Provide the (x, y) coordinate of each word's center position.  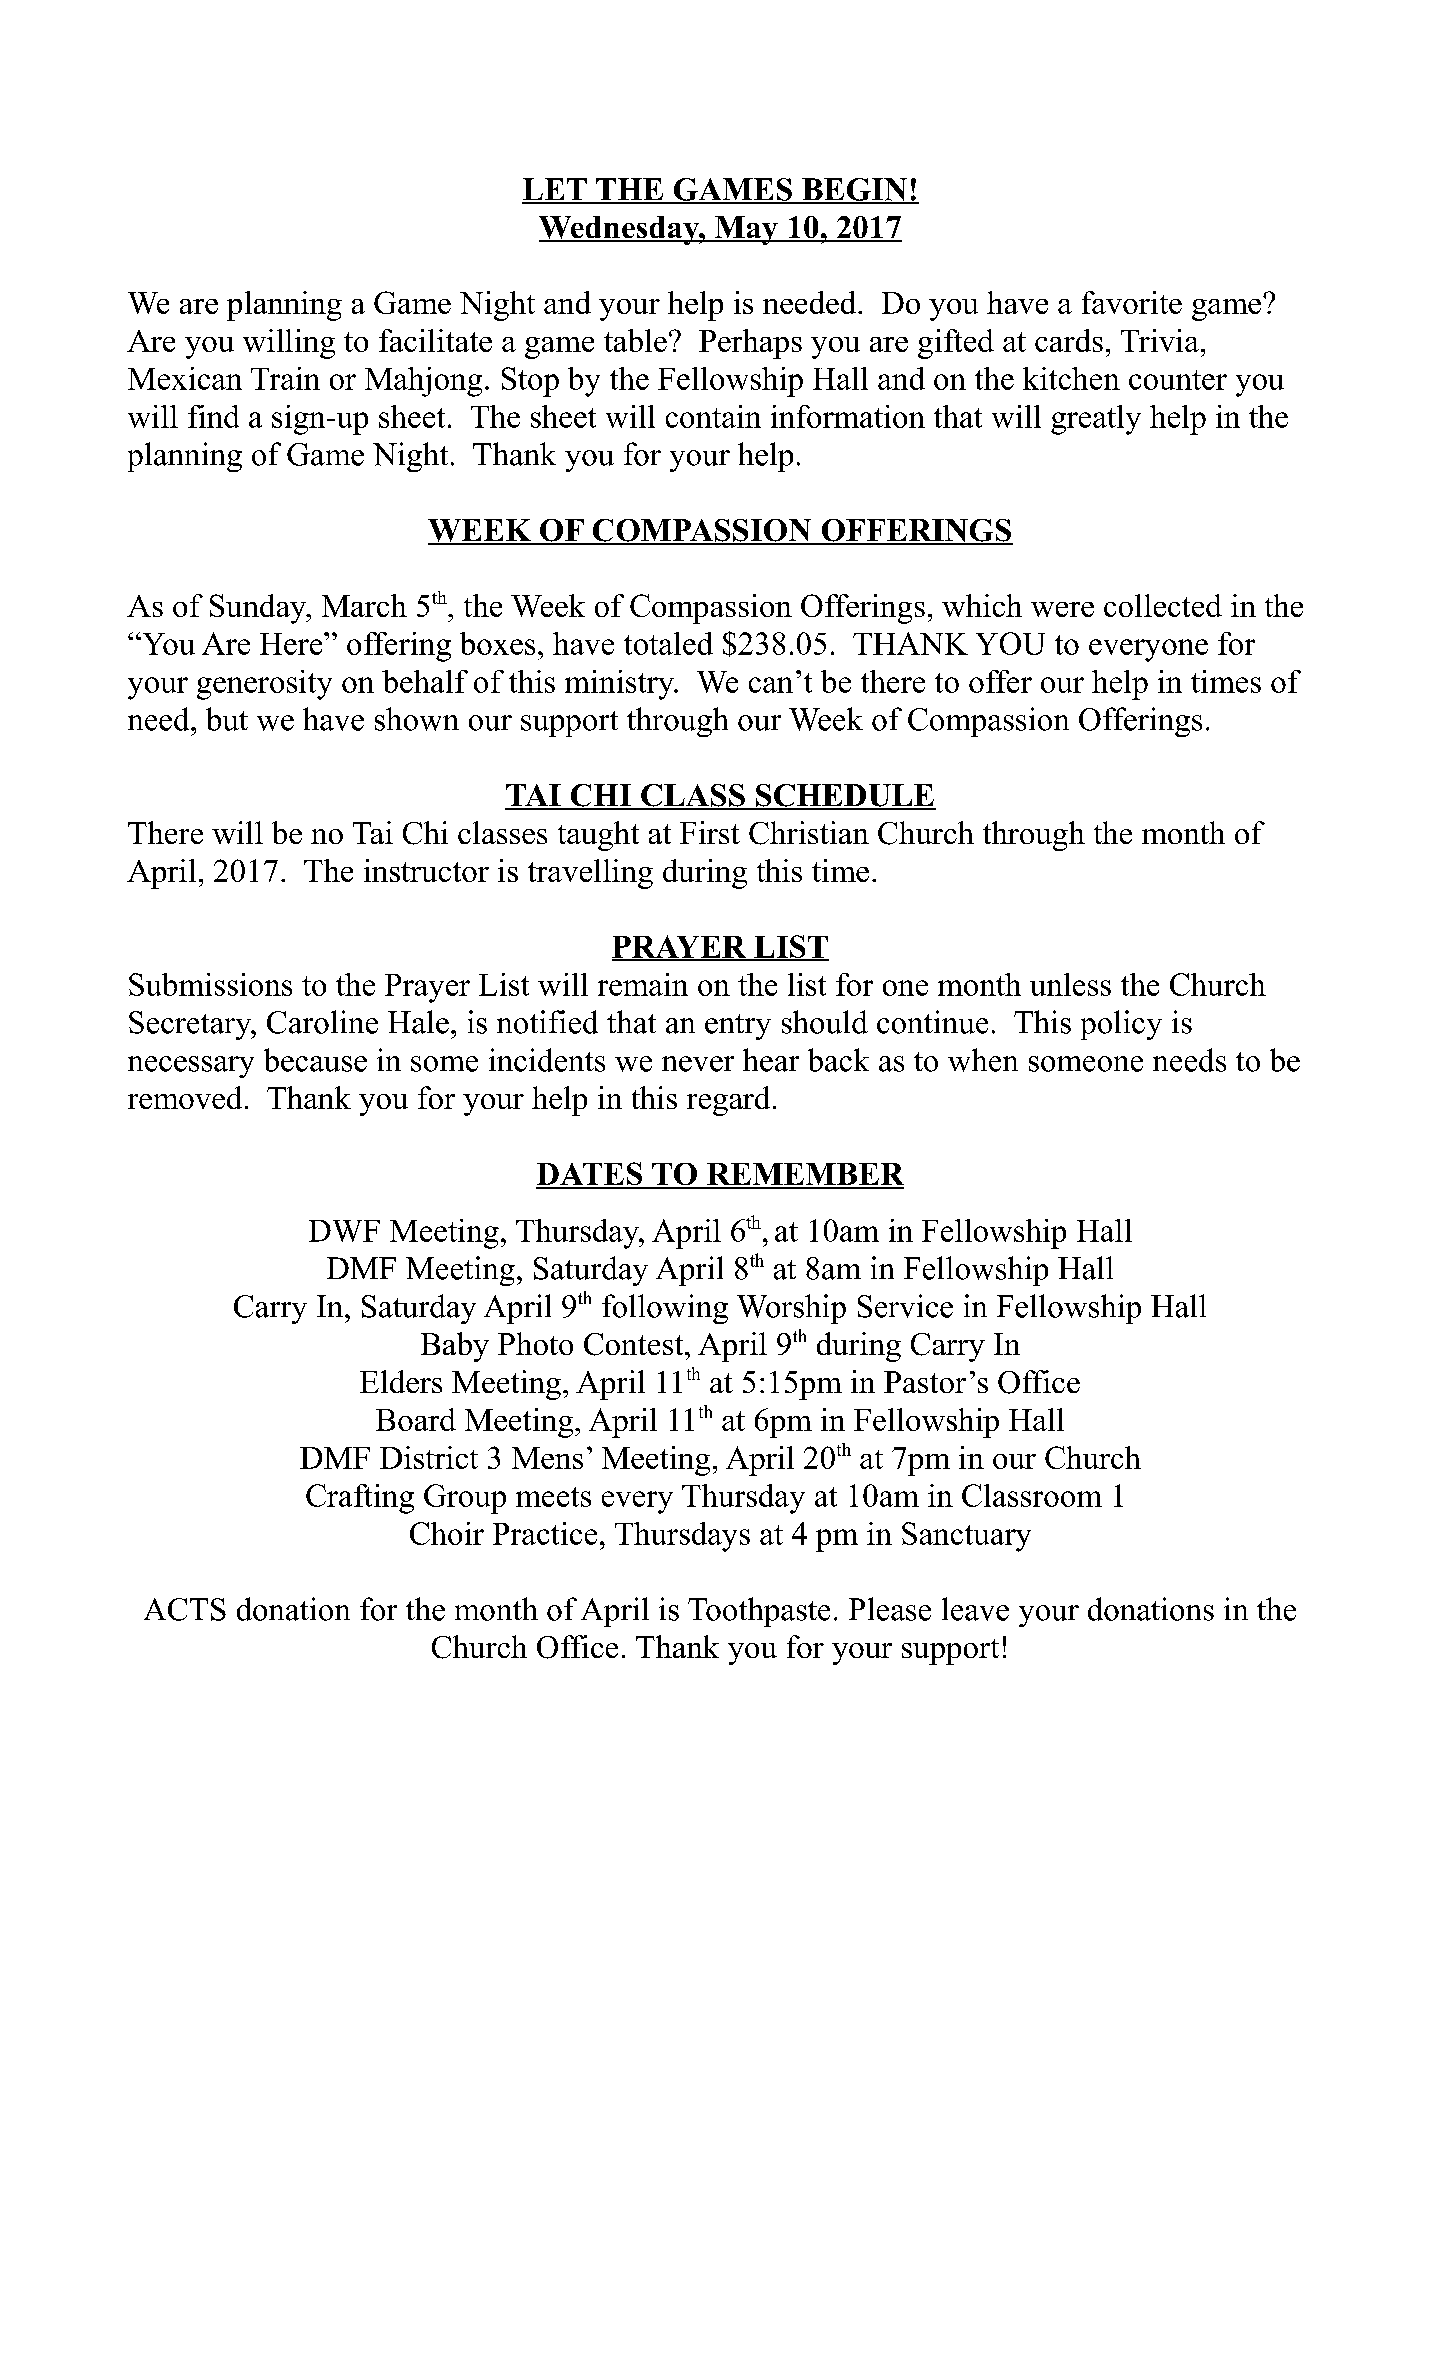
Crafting (360, 1499)
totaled (668, 643)
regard (728, 1101)
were (1062, 609)
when (983, 1060)
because (315, 1060)
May (746, 230)
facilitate (435, 340)
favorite (1132, 302)
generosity (264, 685)
